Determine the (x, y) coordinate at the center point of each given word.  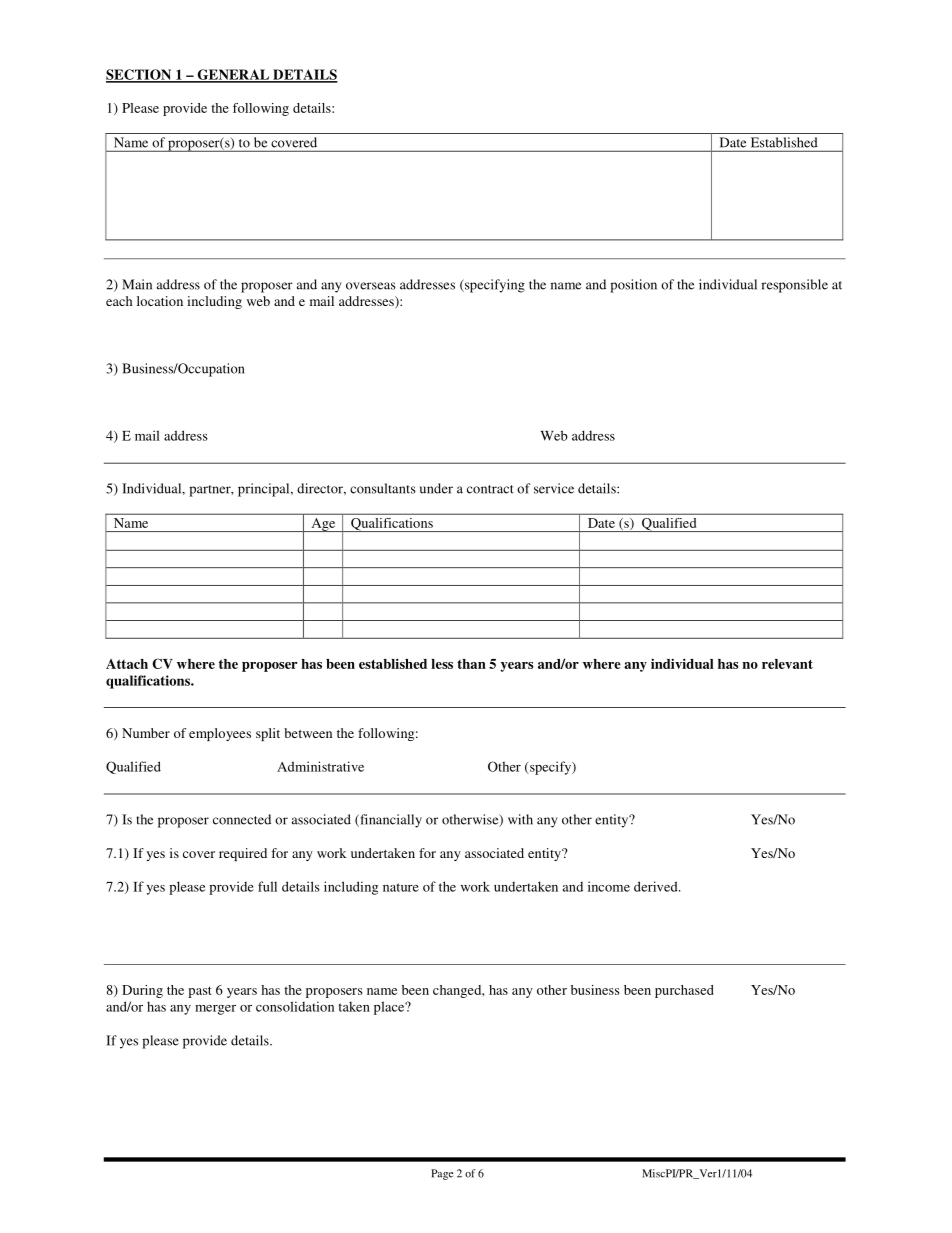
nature (401, 887)
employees (220, 734)
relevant (787, 664)
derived (657, 886)
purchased (684, 991)
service (554, 488)
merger (215, 1010)
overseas (371, 286)
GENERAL (233, 75)
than (471, 664)
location (160, 301)
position (633, 286)
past (200, 992)
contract (490, 489)
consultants (383, 488)
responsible (794, 286)
